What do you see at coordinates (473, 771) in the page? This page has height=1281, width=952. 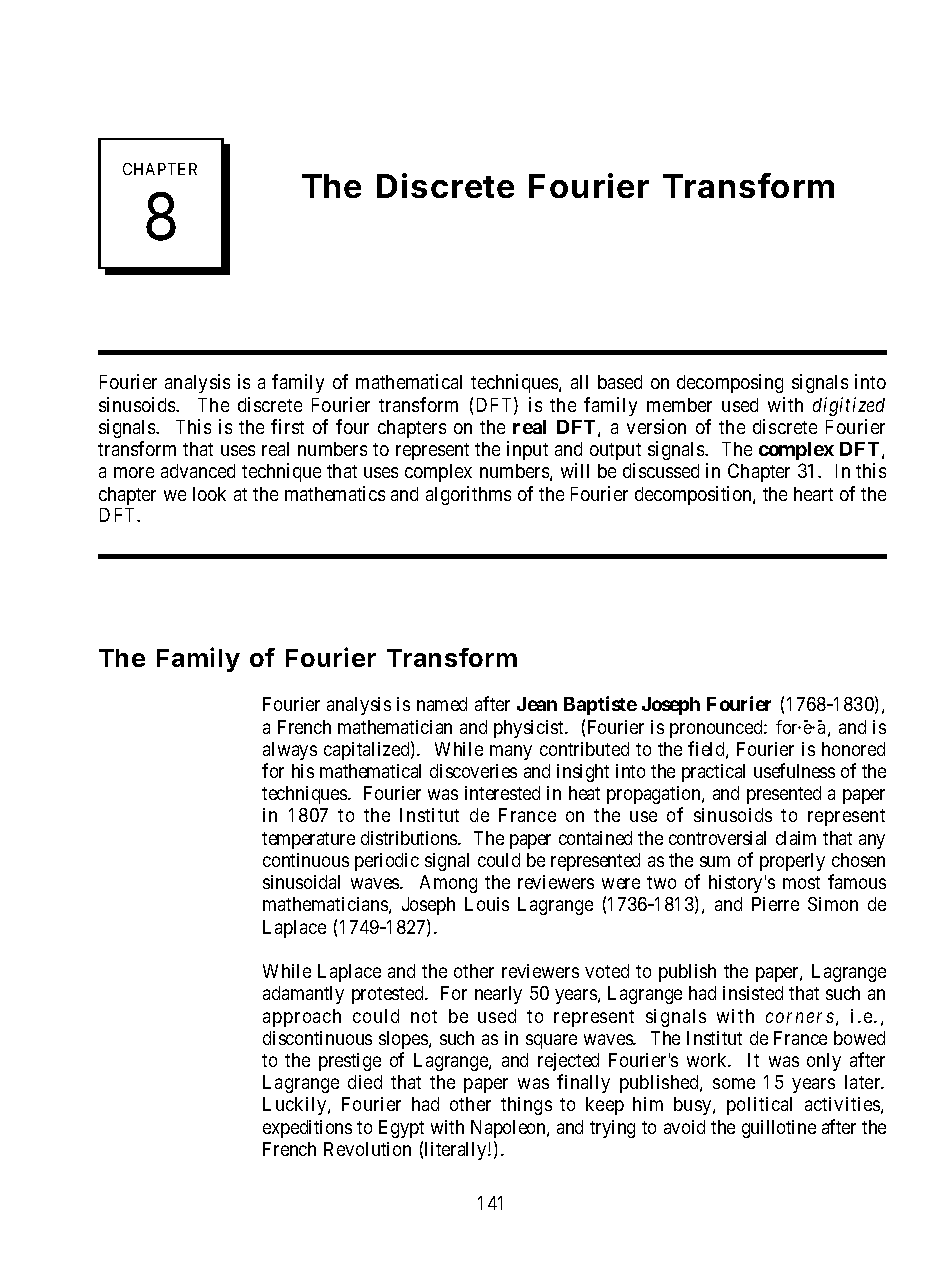 I see `discoveries` at bounding box center [473, 771].
